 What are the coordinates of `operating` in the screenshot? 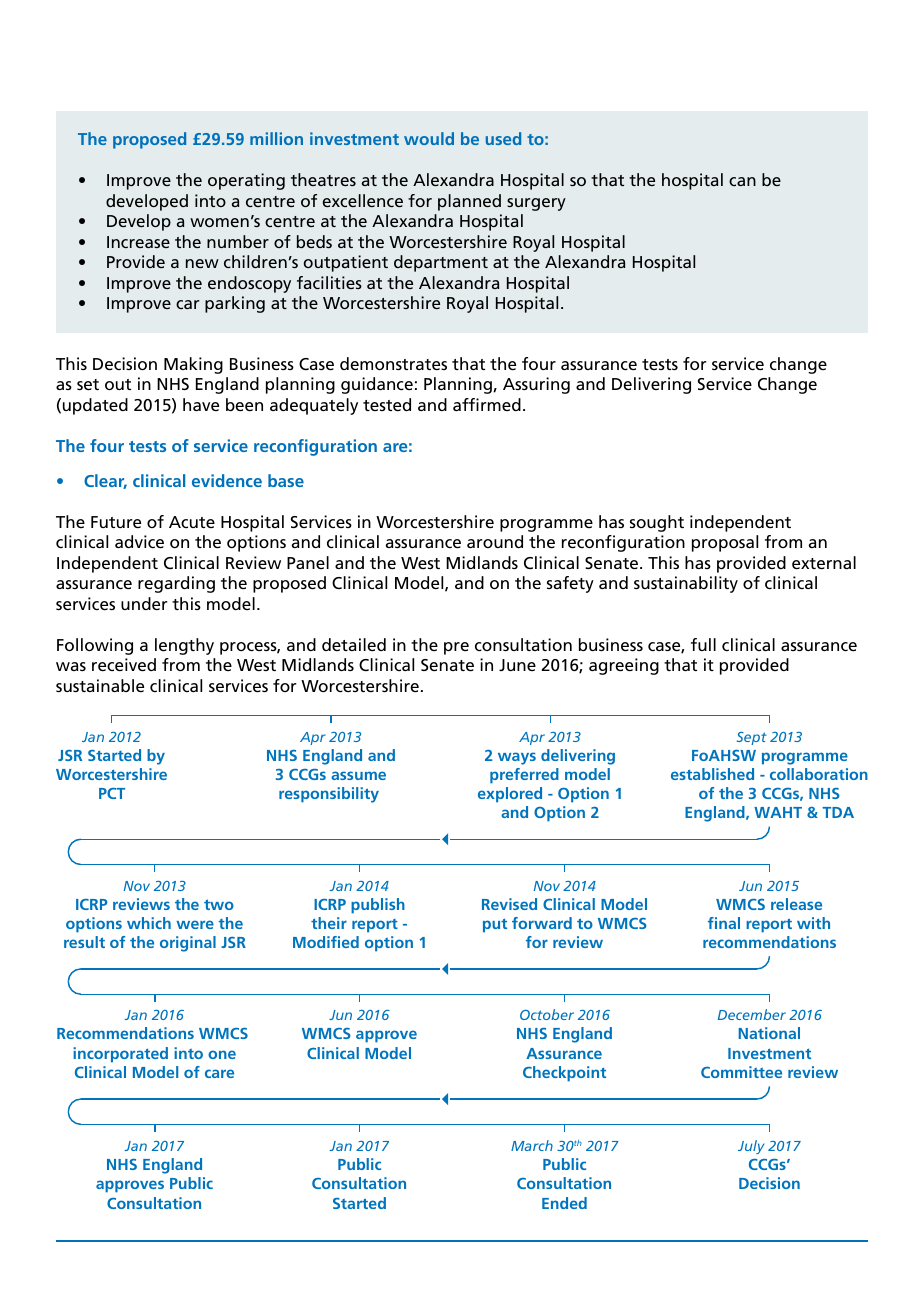 It's located at (246, 181).
